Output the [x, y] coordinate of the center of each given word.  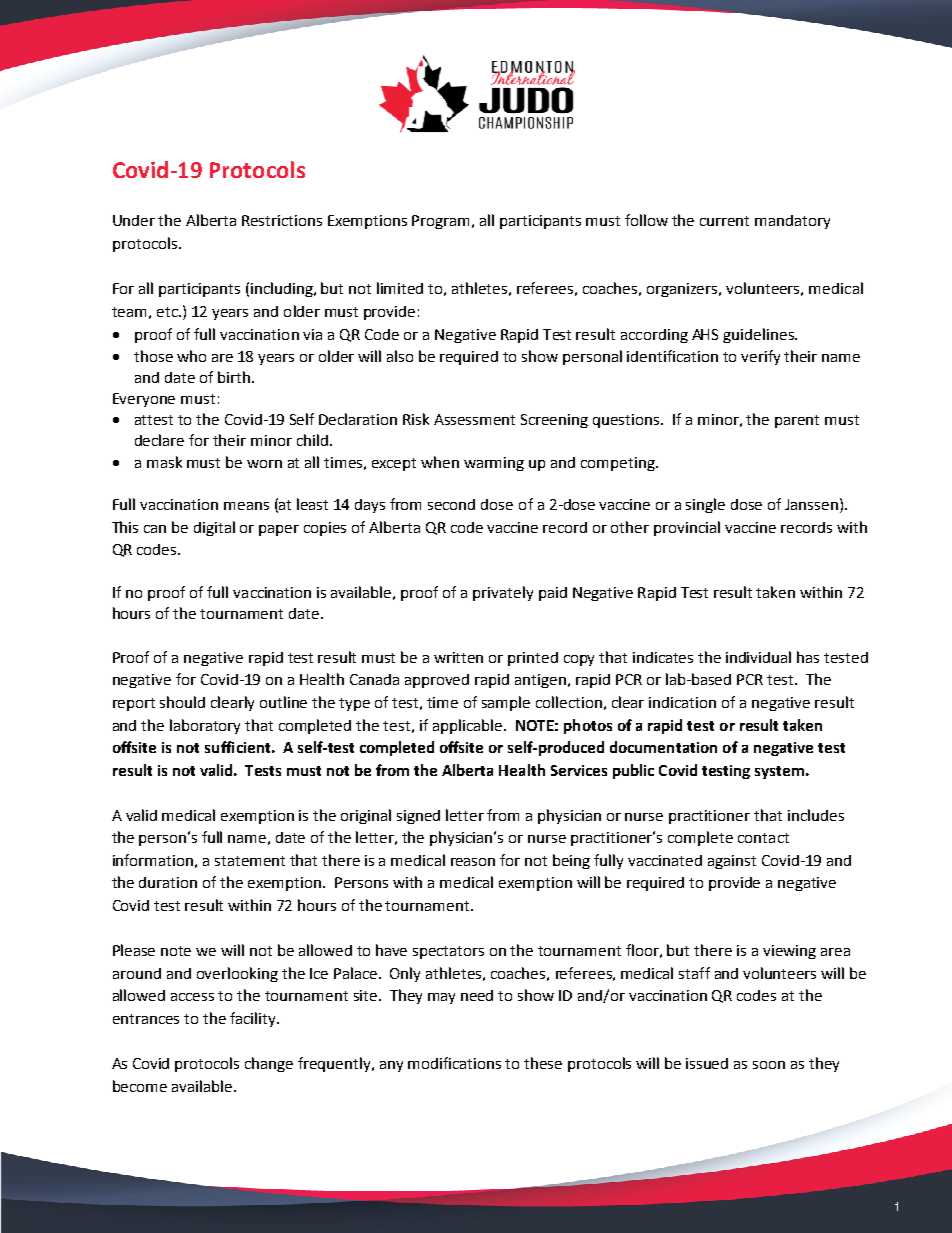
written [458, 657]
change [269, 1064]
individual [758, 657]
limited [400, 288]
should [182, 702]
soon [769, 1065]
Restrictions [282, 220]
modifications [454, 1063]
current [724, 221]
